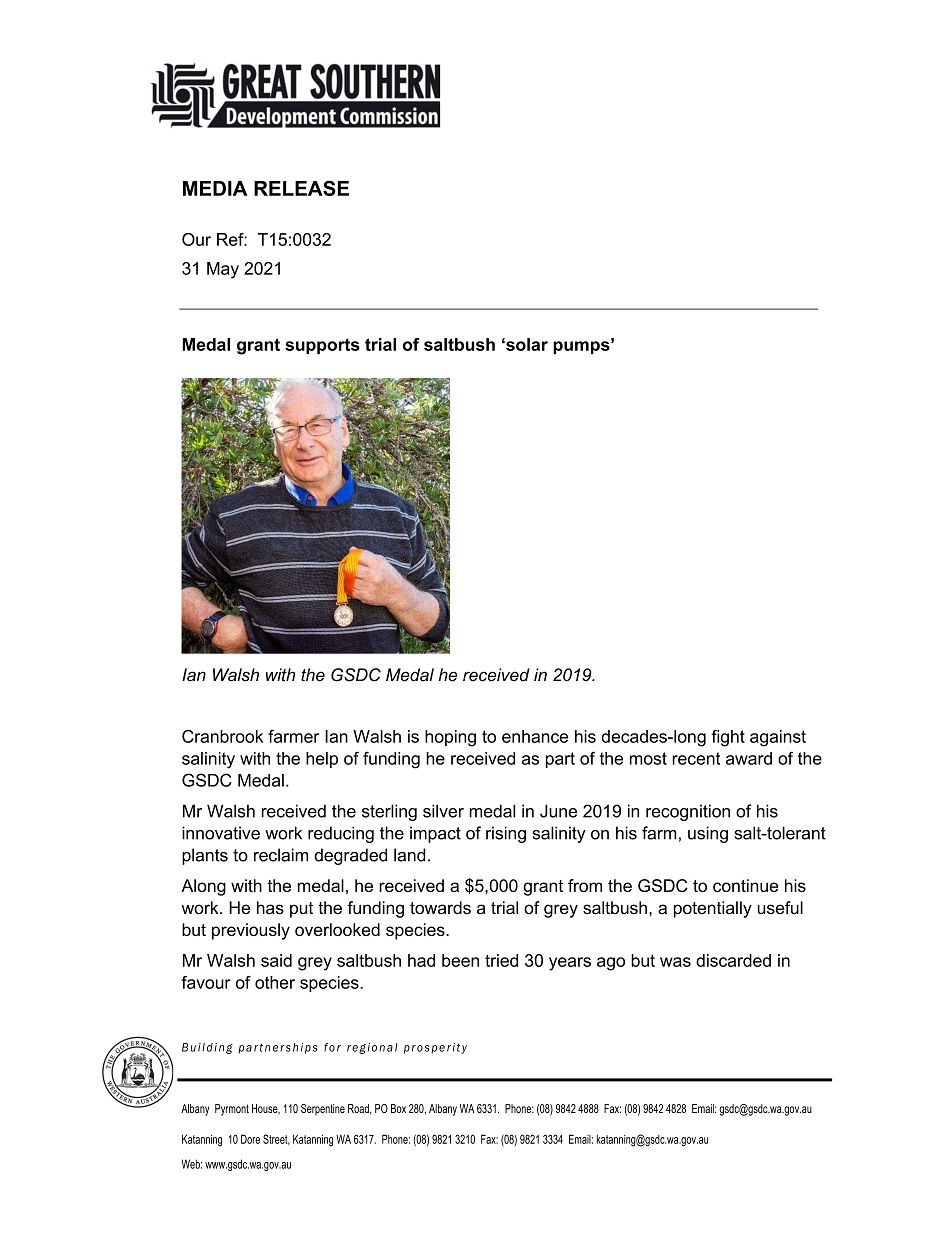 The width and height of the image is (952, 1233). I want to click on recognition, so click(688, 812).
